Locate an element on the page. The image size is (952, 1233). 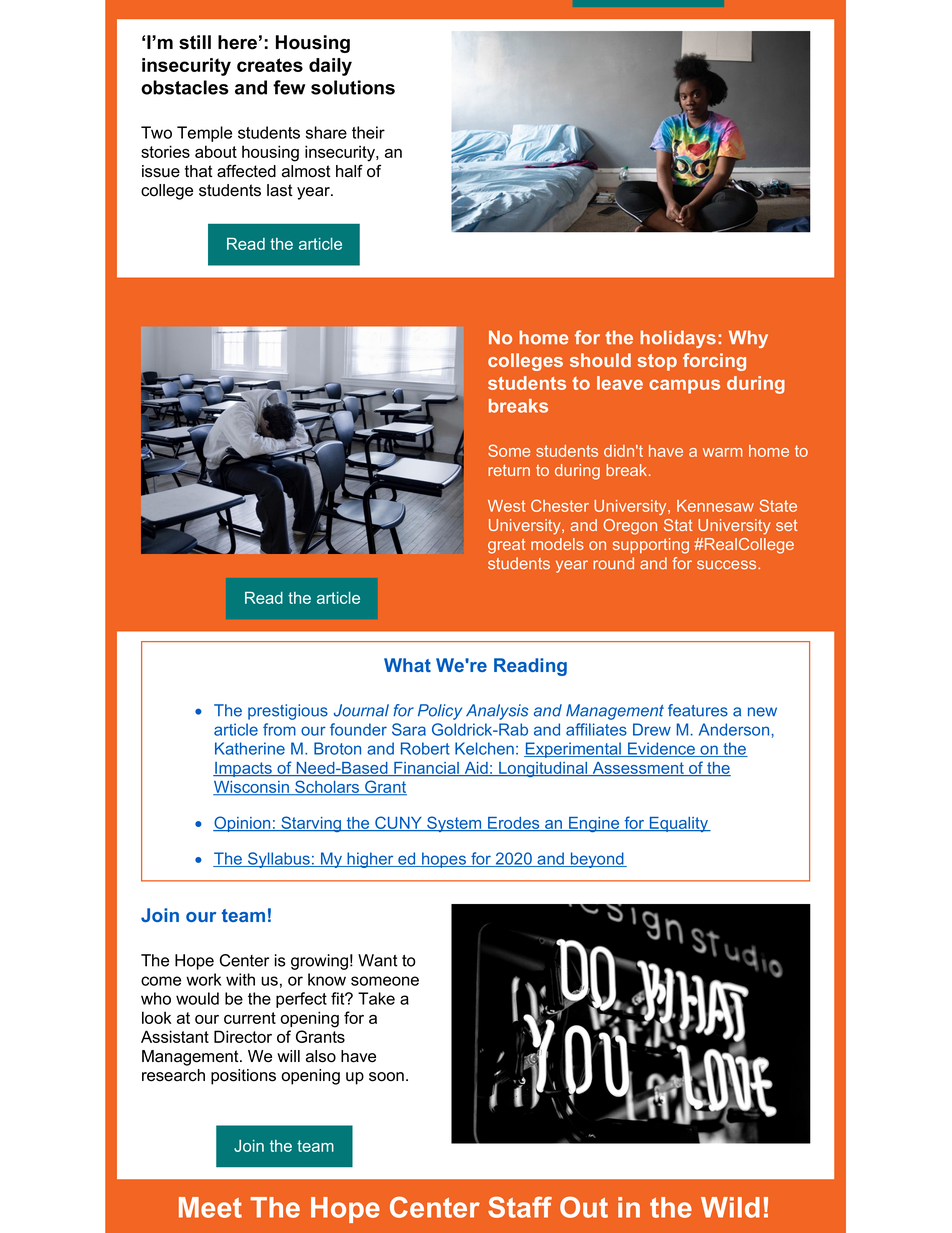
holidays is located at coordinates (678, 339).
